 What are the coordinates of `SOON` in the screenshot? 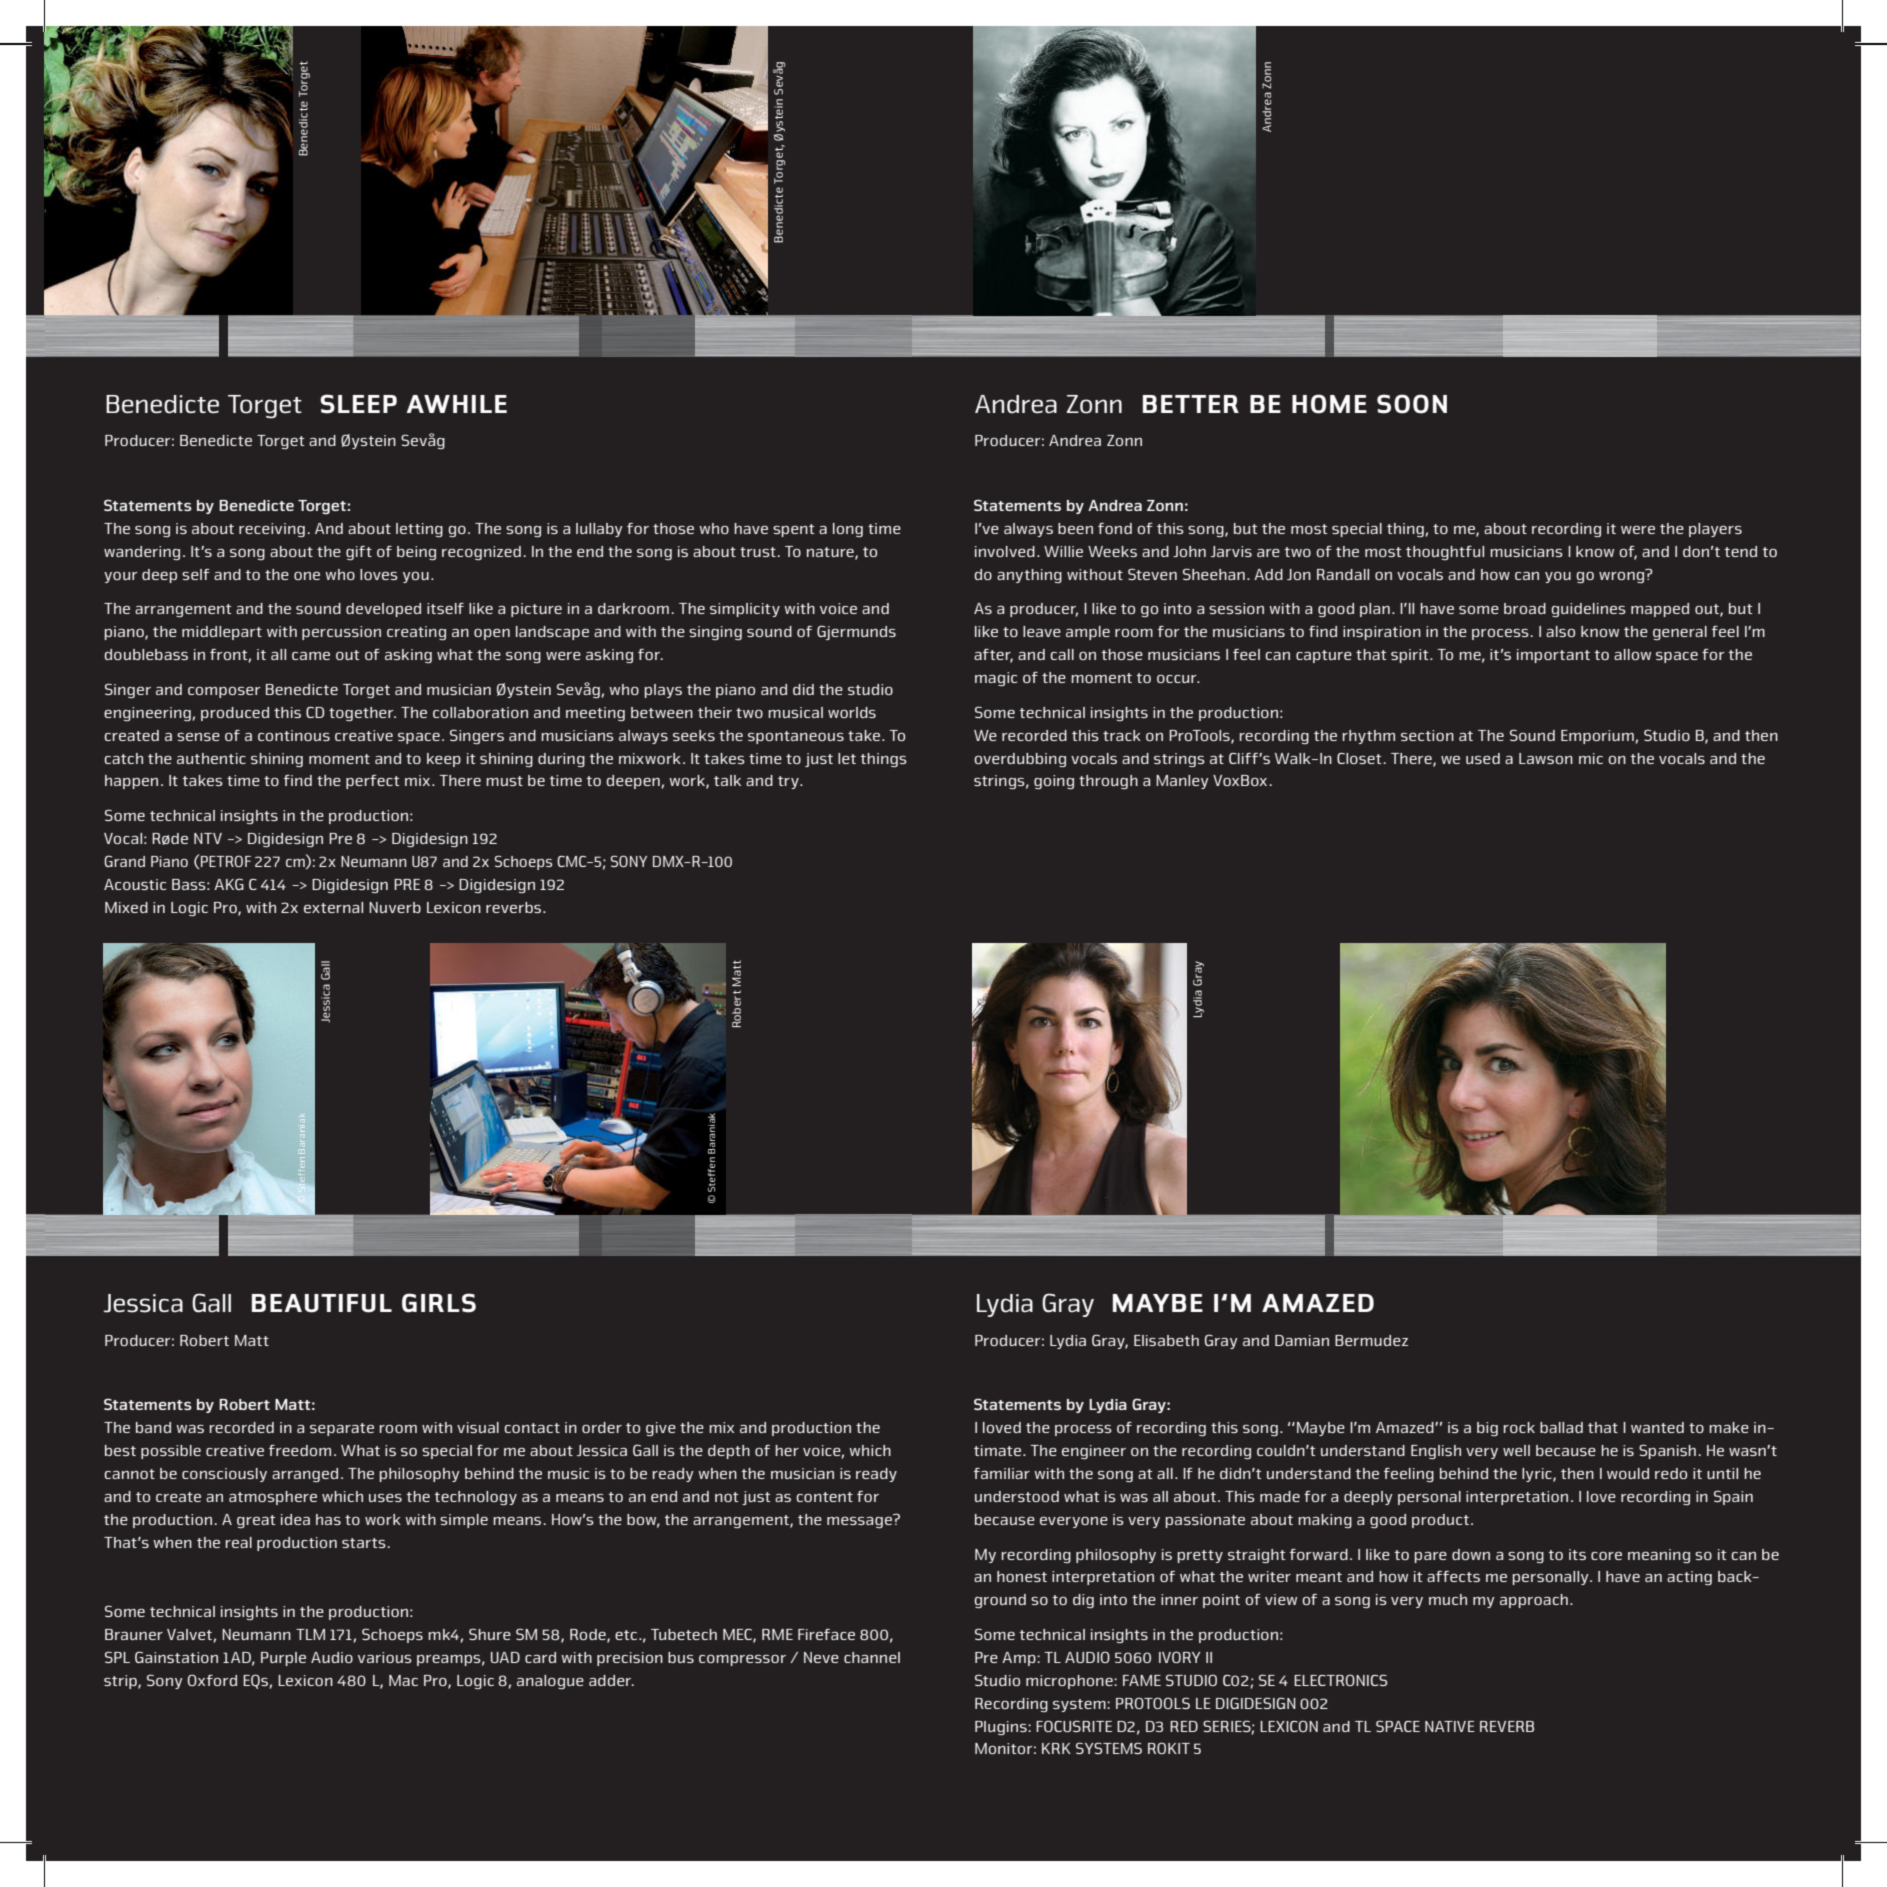 It's located at (1412, 404).
